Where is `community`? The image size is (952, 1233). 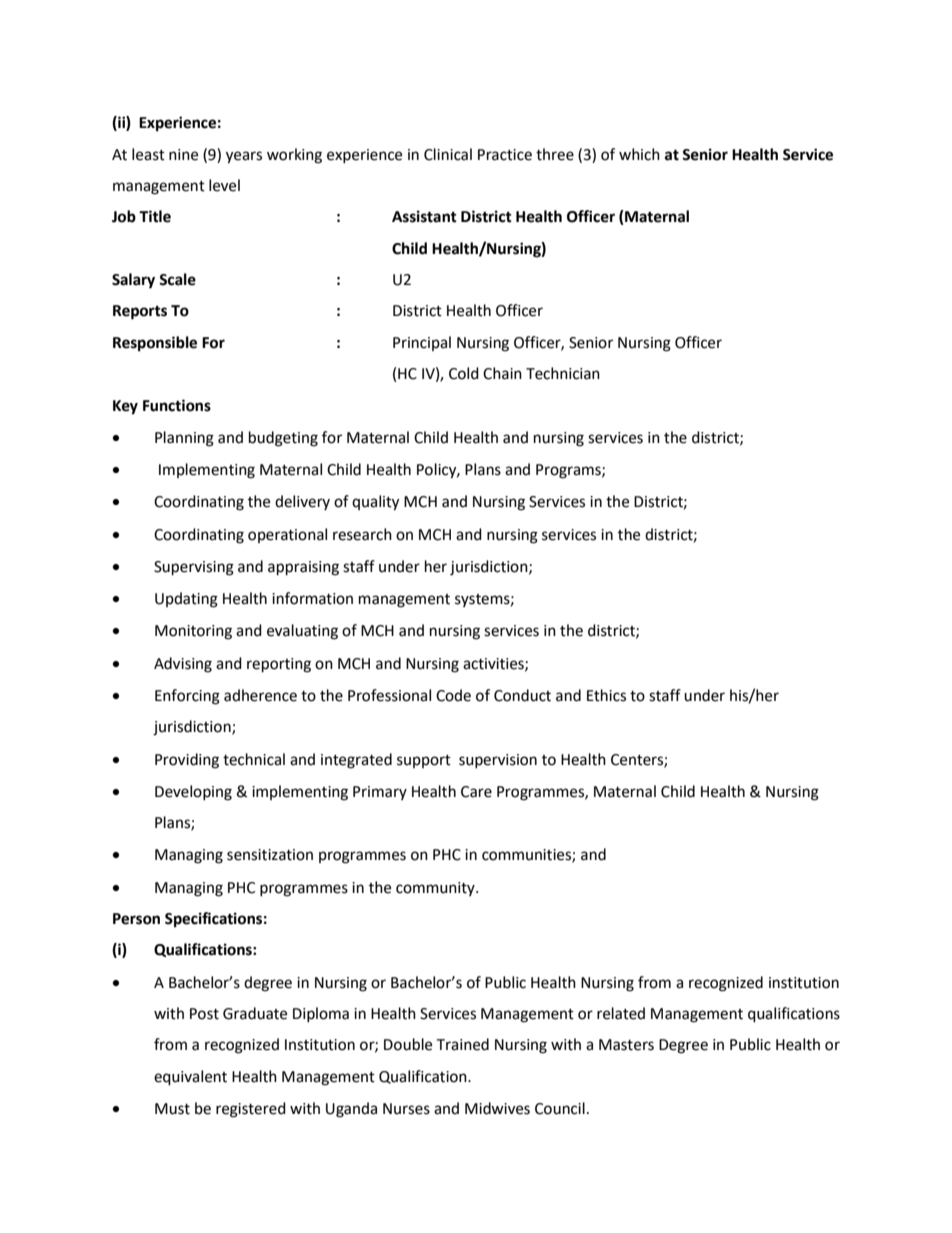
community is located at coordinates (436, 889).
